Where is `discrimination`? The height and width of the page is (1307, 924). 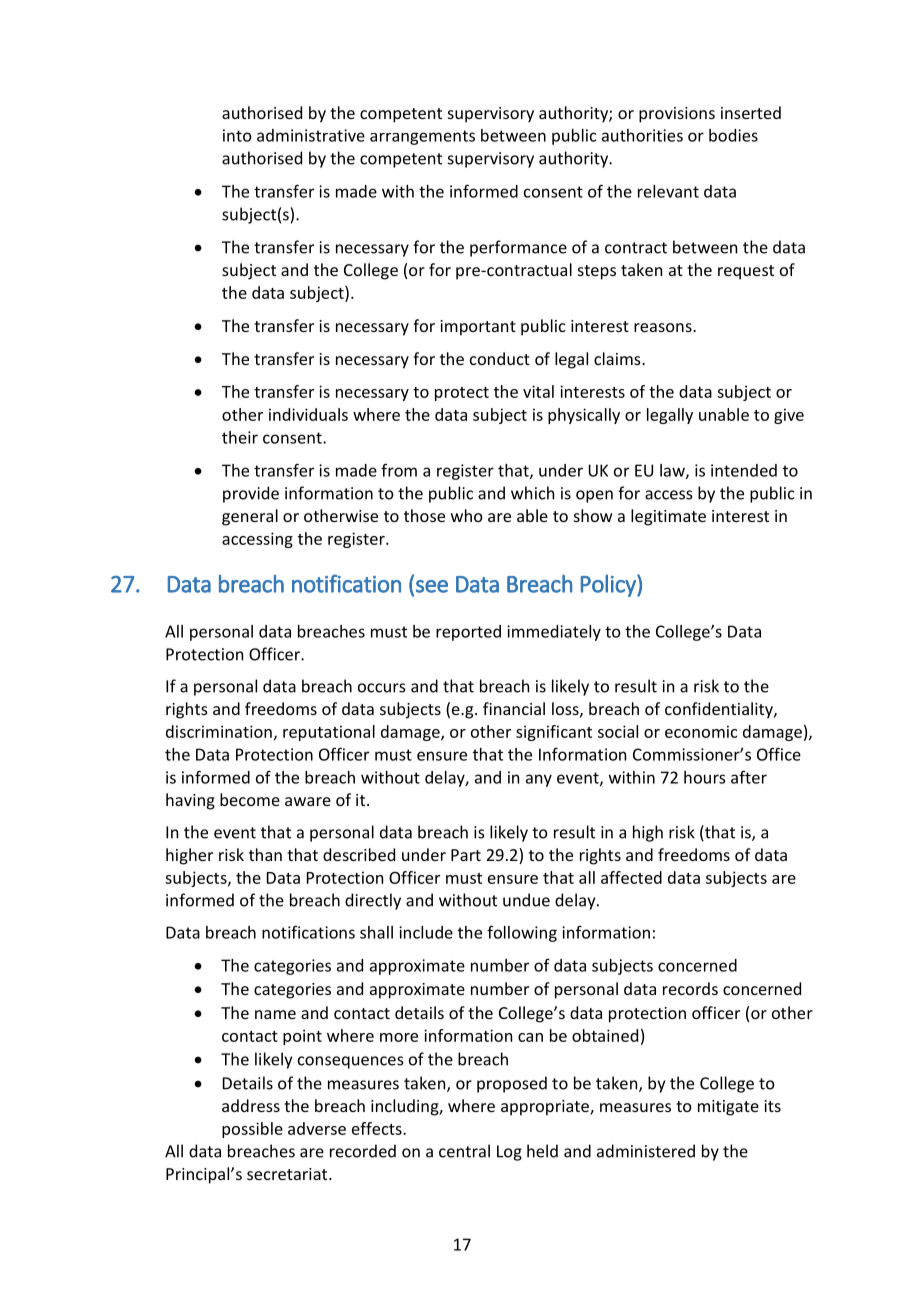
discrimination is located at coordinates (219, 731).
